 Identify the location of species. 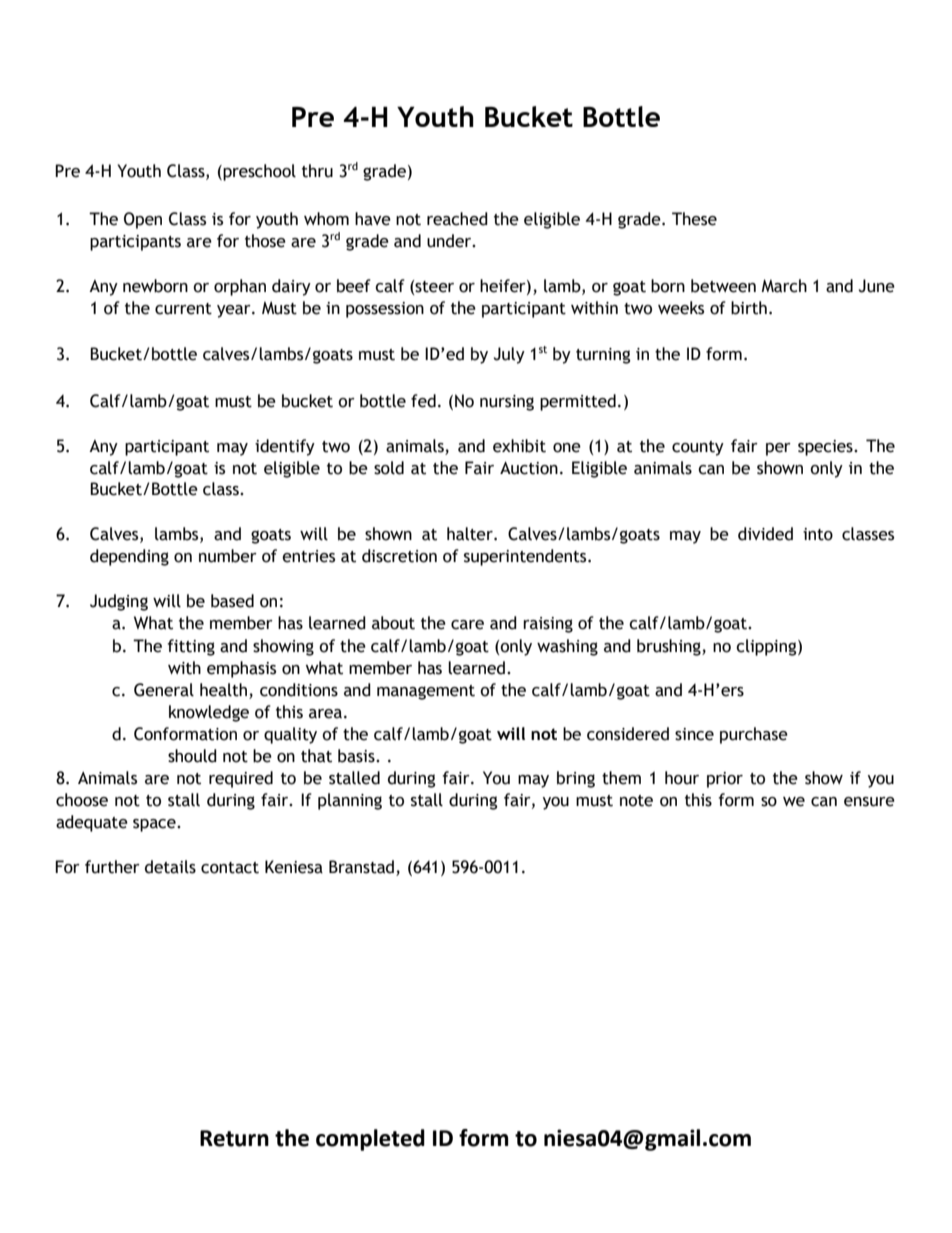
(826, 448).
